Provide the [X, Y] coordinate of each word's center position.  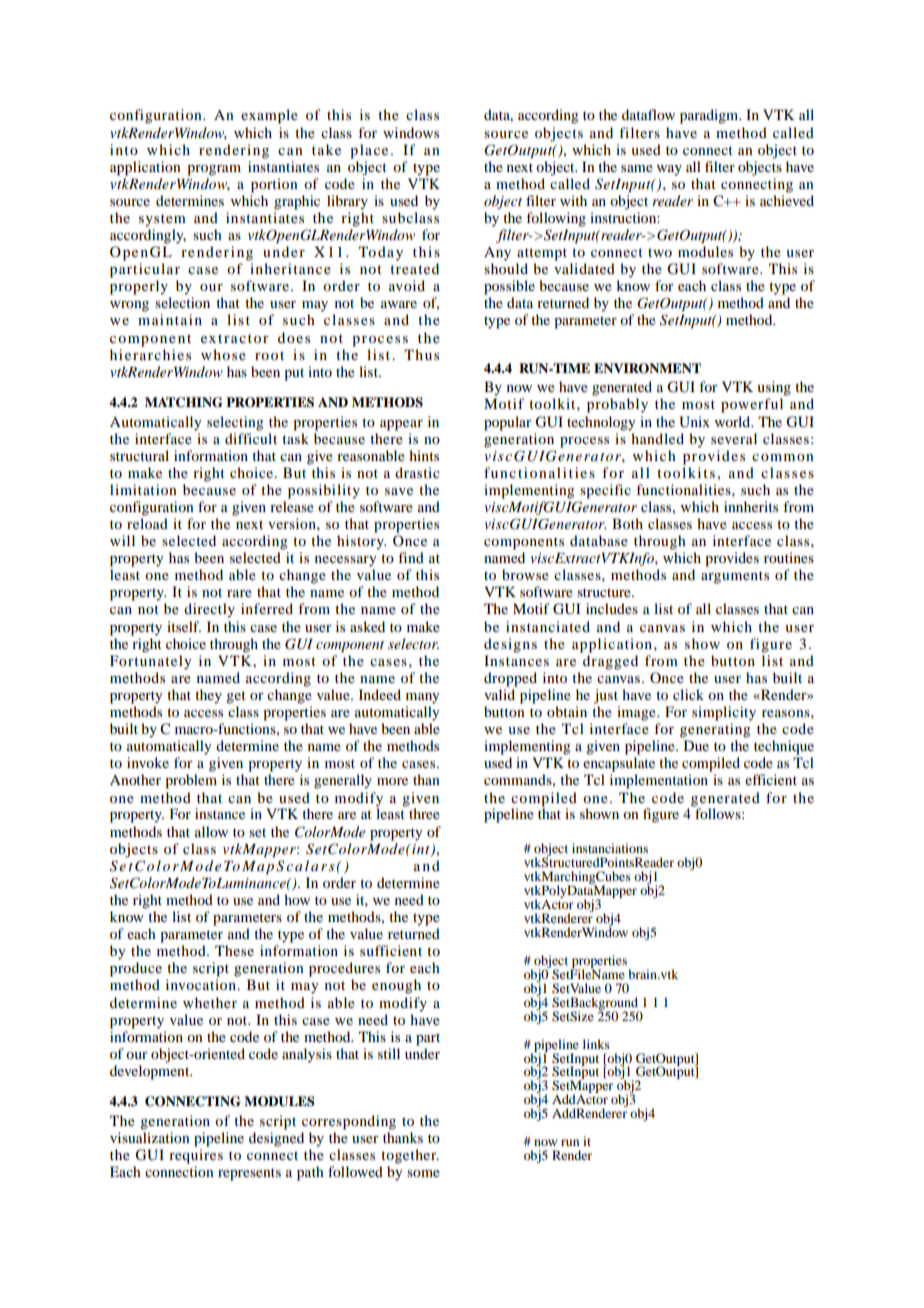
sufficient [391, 950]
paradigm [710, 116]
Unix [694, 422]
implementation [659, 781]
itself [184, 626]
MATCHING [184, 402]
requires [196, 1156]
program [214, 170]
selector [413, 643]
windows [411, 132]
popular [508, 423]
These [234, 950]
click [688, 694]
